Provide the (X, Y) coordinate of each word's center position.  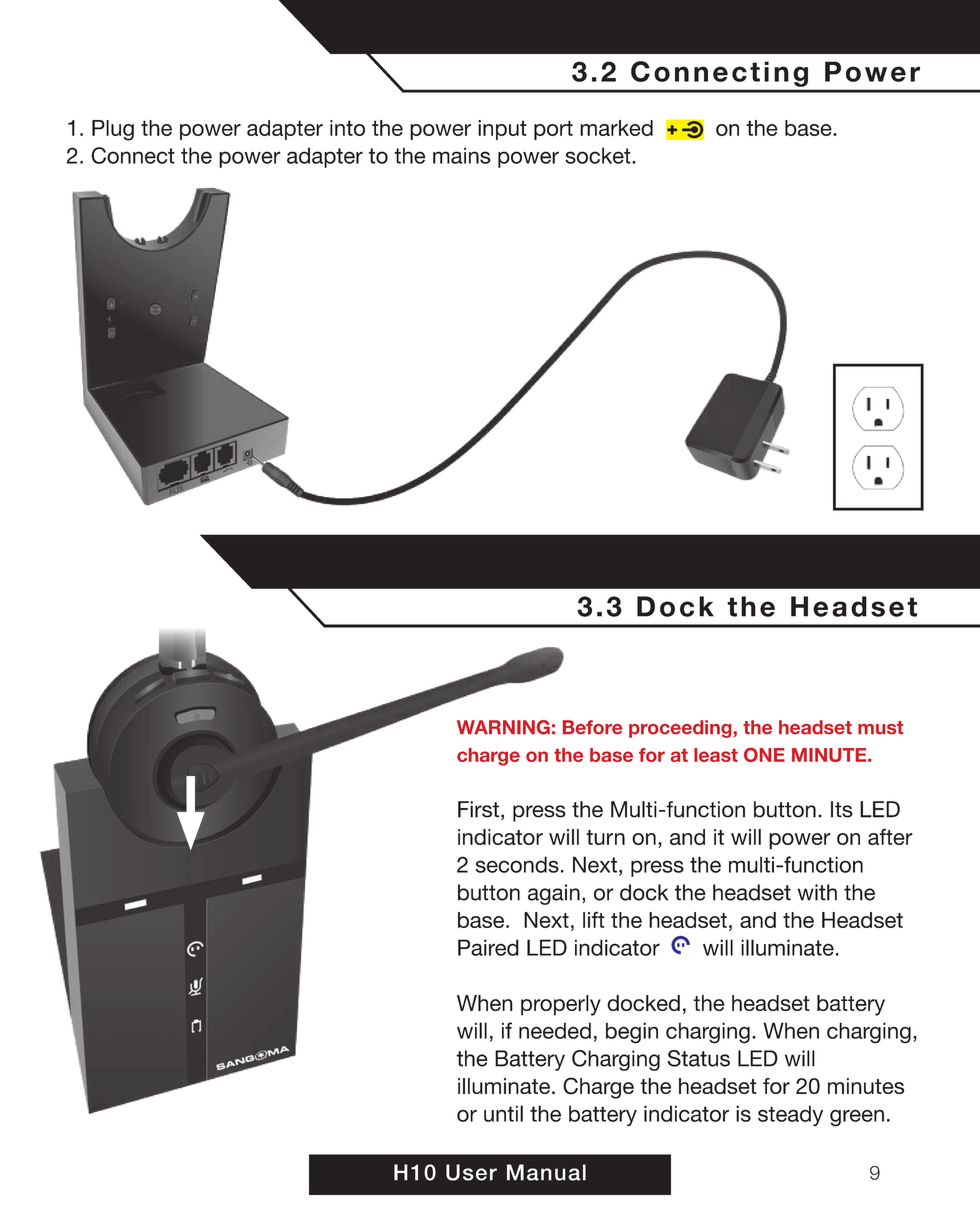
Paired (488, 947)
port (553, 130)
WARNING (503, 727)
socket (599, 155)
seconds (517, 864)
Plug (113, 130)
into (347, 128)
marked (616, 128)
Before (592, 727)
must (880, 728)
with (817, 892)
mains (462, 155)
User (471, 1172)
